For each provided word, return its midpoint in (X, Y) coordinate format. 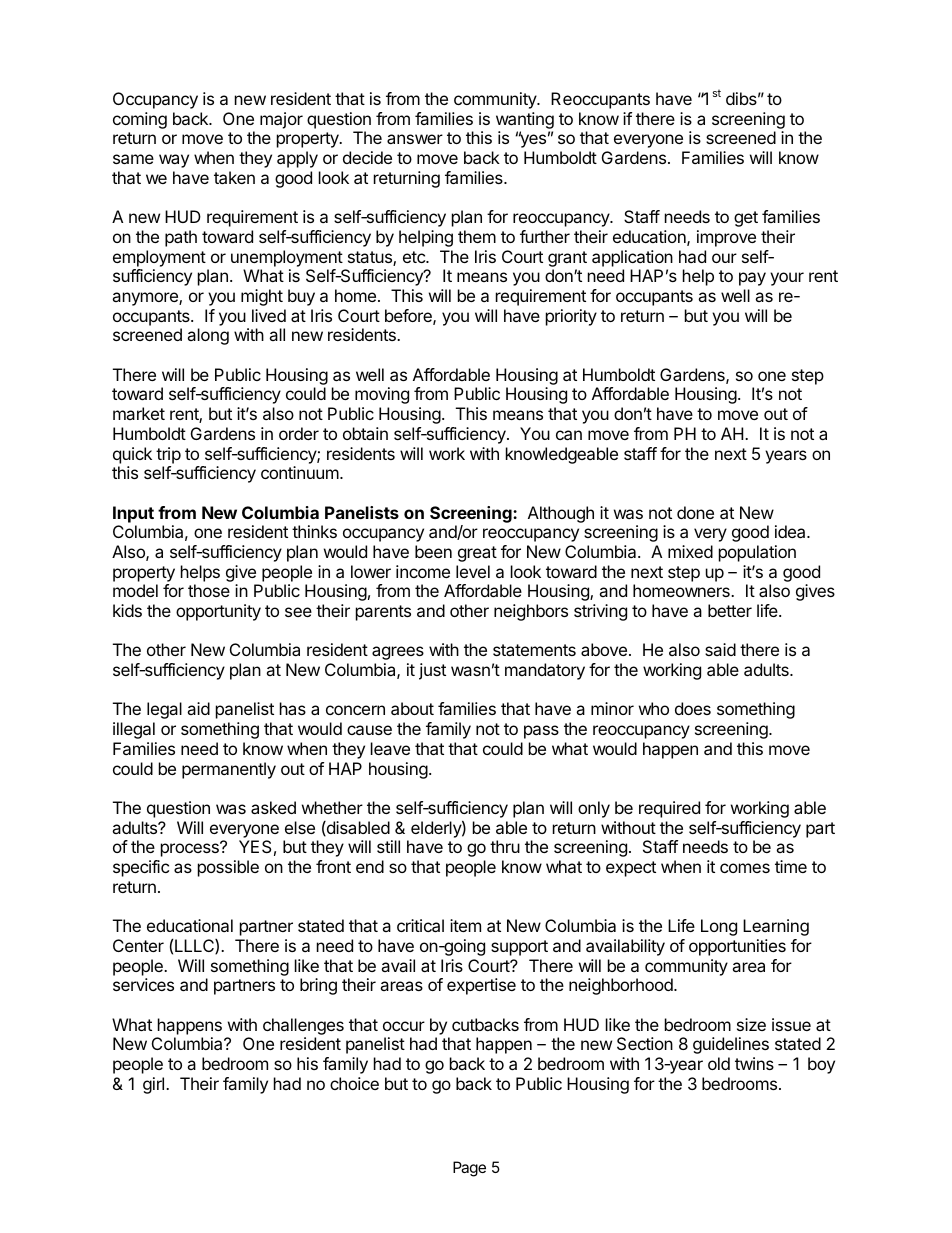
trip (168, 455)
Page (469, 1169)
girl (155, 1085)
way (174, 161)
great (477, 554)
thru (505, 846)
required (669, 809)
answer (415, 139)
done (695, 512)
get (746, 219)
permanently (229, 770)
